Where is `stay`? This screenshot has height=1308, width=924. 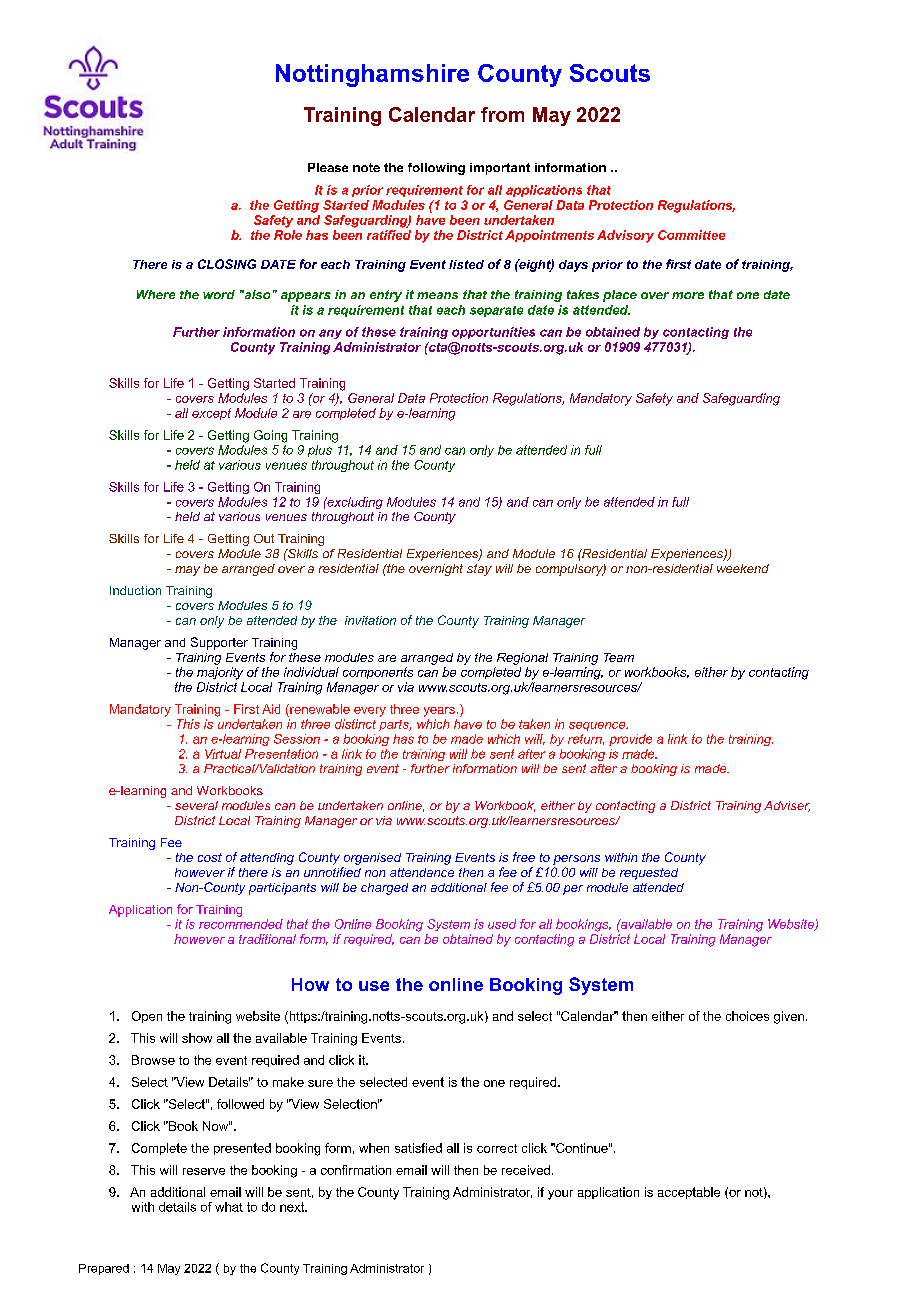 stay is located at coordinates (479, 570).
